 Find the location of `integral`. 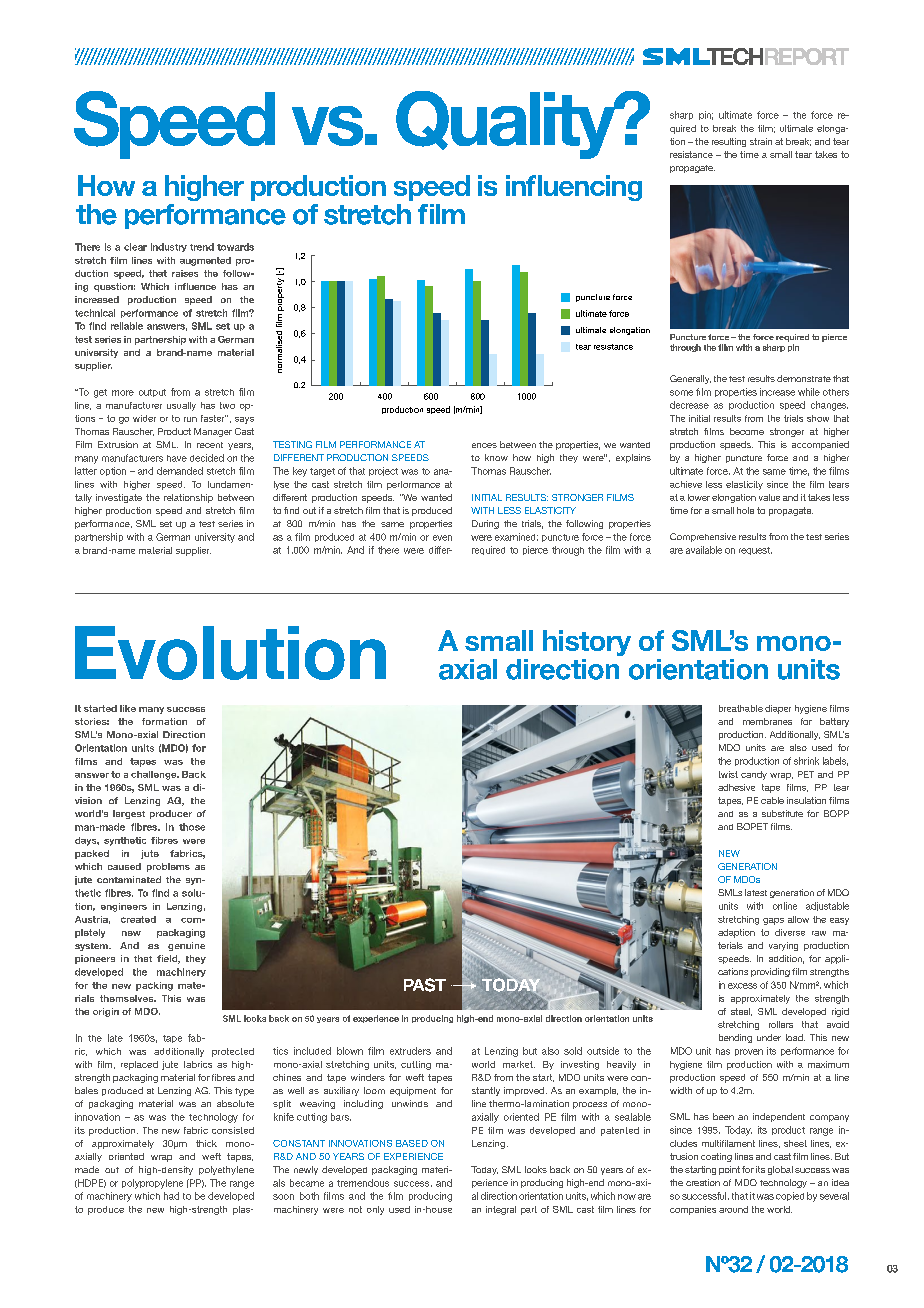

integral is located at coordinates (501, 1210).
